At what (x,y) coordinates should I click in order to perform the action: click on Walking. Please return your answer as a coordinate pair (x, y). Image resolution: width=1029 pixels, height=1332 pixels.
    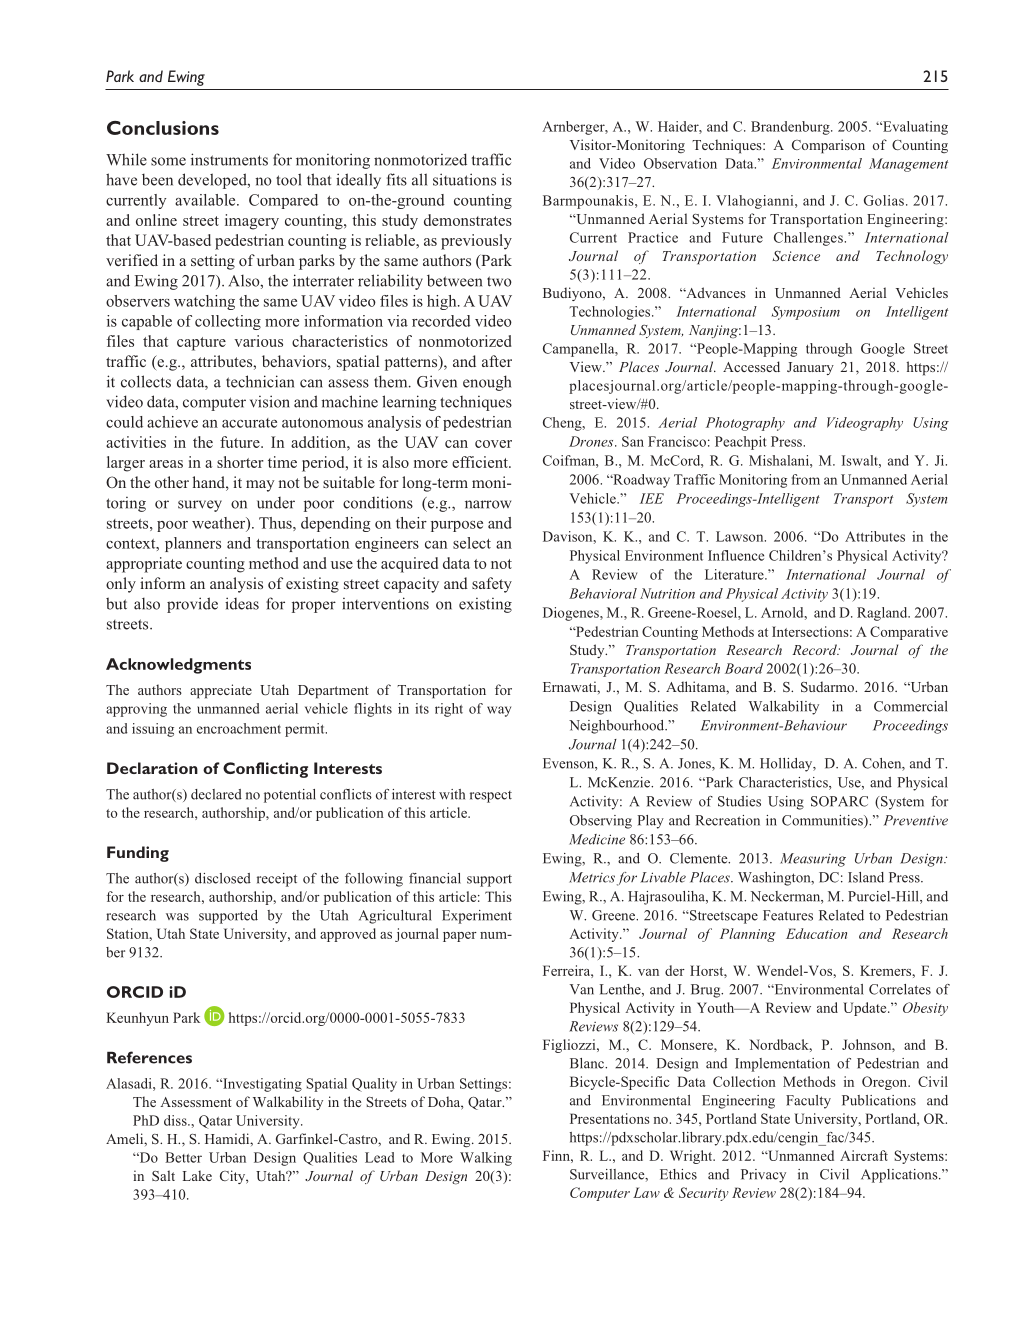
    Looking at the image, I should click on (486, 1159).
